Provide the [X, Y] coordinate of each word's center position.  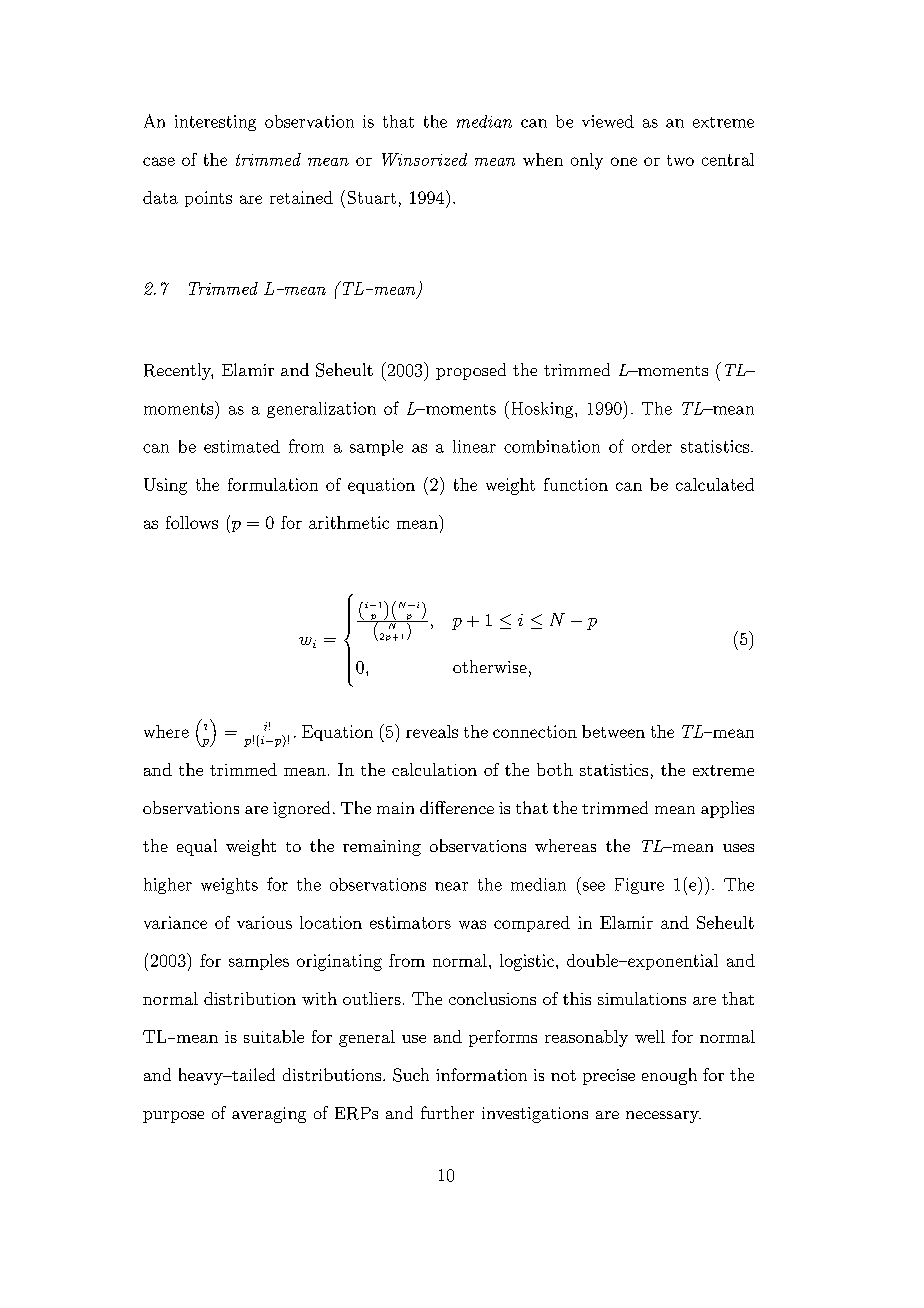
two [680, 160]
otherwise [490, 666]
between [613, 731]
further [447, 1112]
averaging [269, 1115]
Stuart [372, 197]
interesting [215, 123]
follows [192, 522]
